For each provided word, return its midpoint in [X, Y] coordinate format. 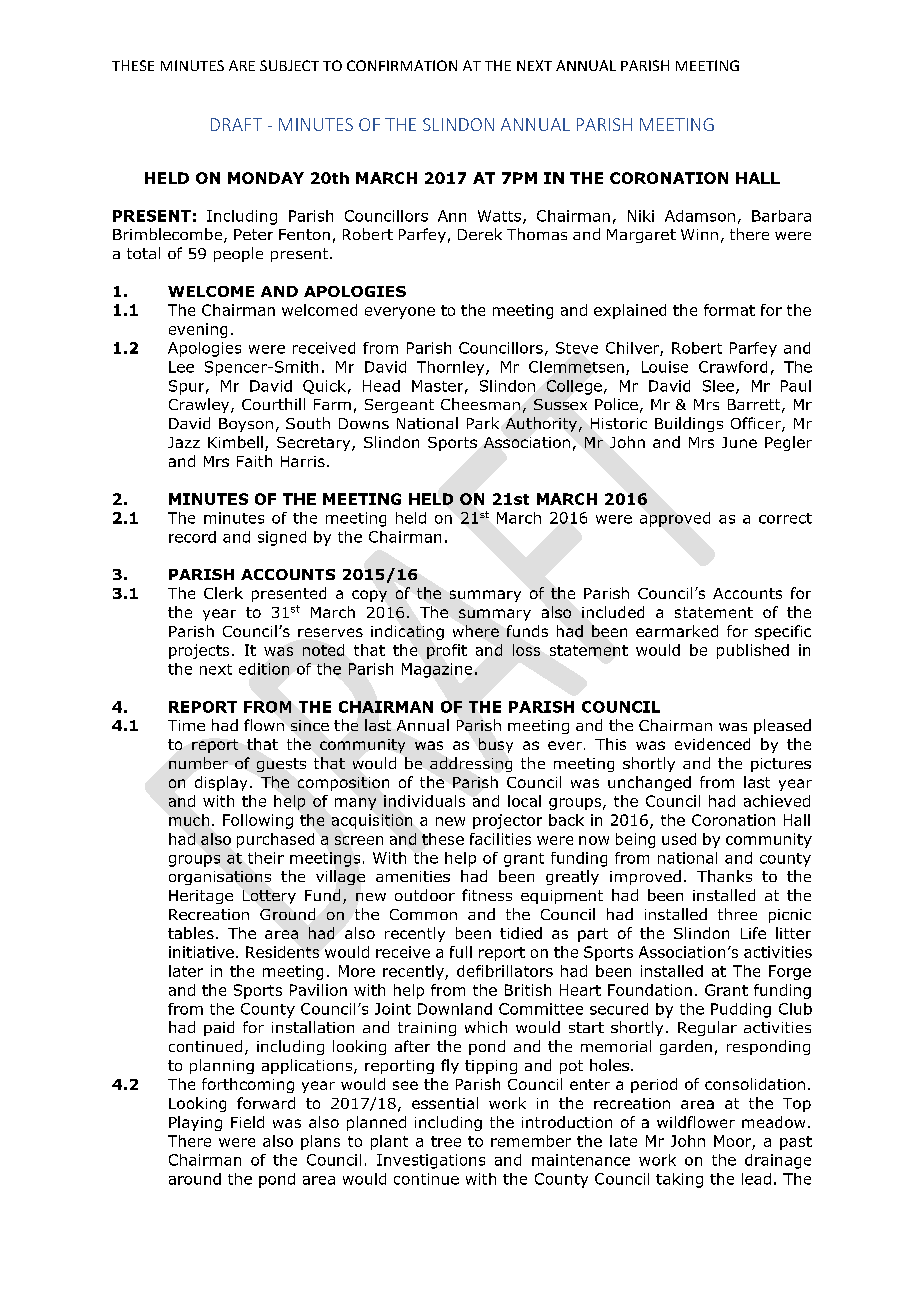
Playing [195, 1123]
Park [483, 423]
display [221, 783]
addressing [471, 764]
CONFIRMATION [402, 65]
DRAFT [236, 124]
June [739, 442]
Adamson [700, 216]
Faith [254, 461]
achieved [777, 801]
